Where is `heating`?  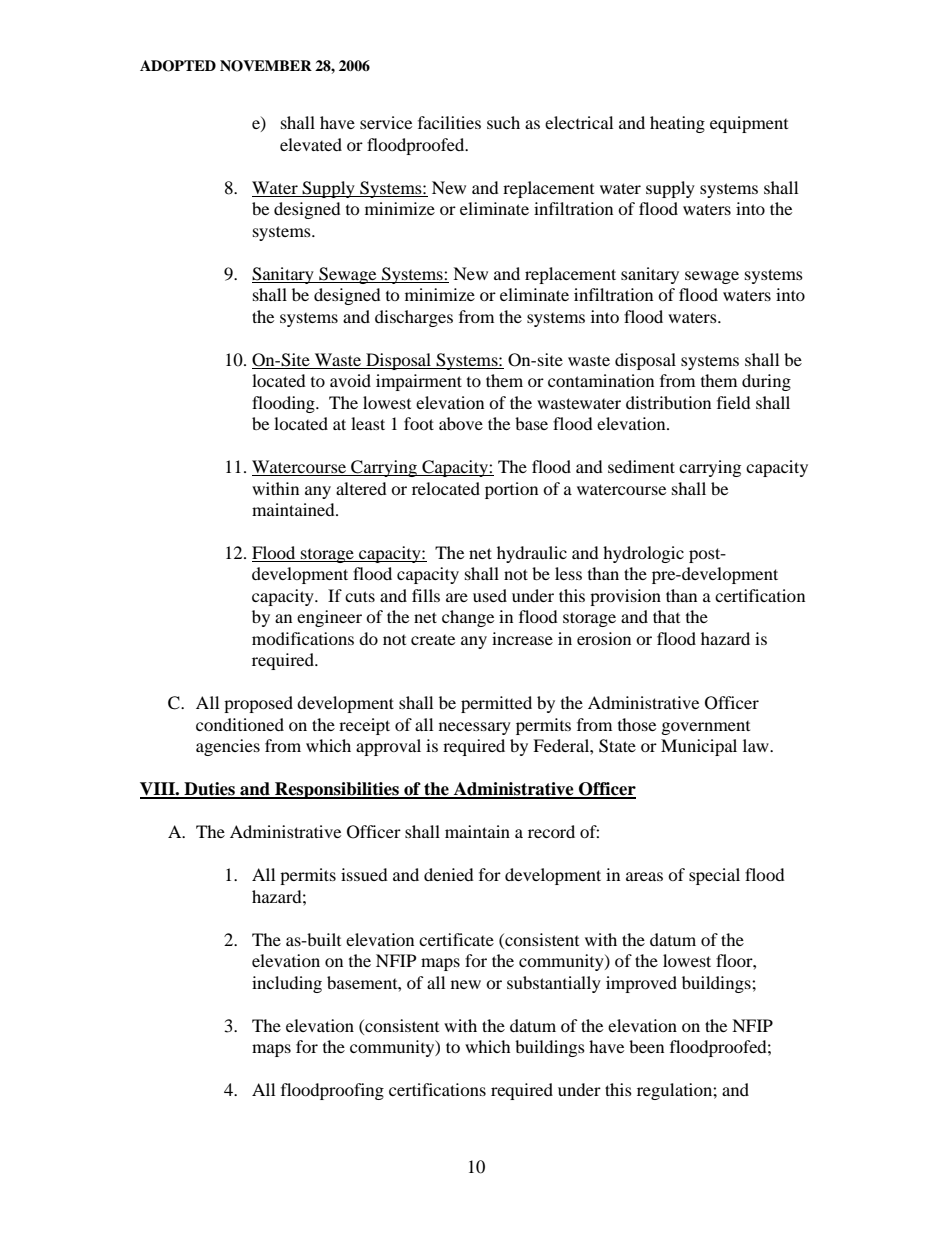
heating is located at coordinates (677, 124).
